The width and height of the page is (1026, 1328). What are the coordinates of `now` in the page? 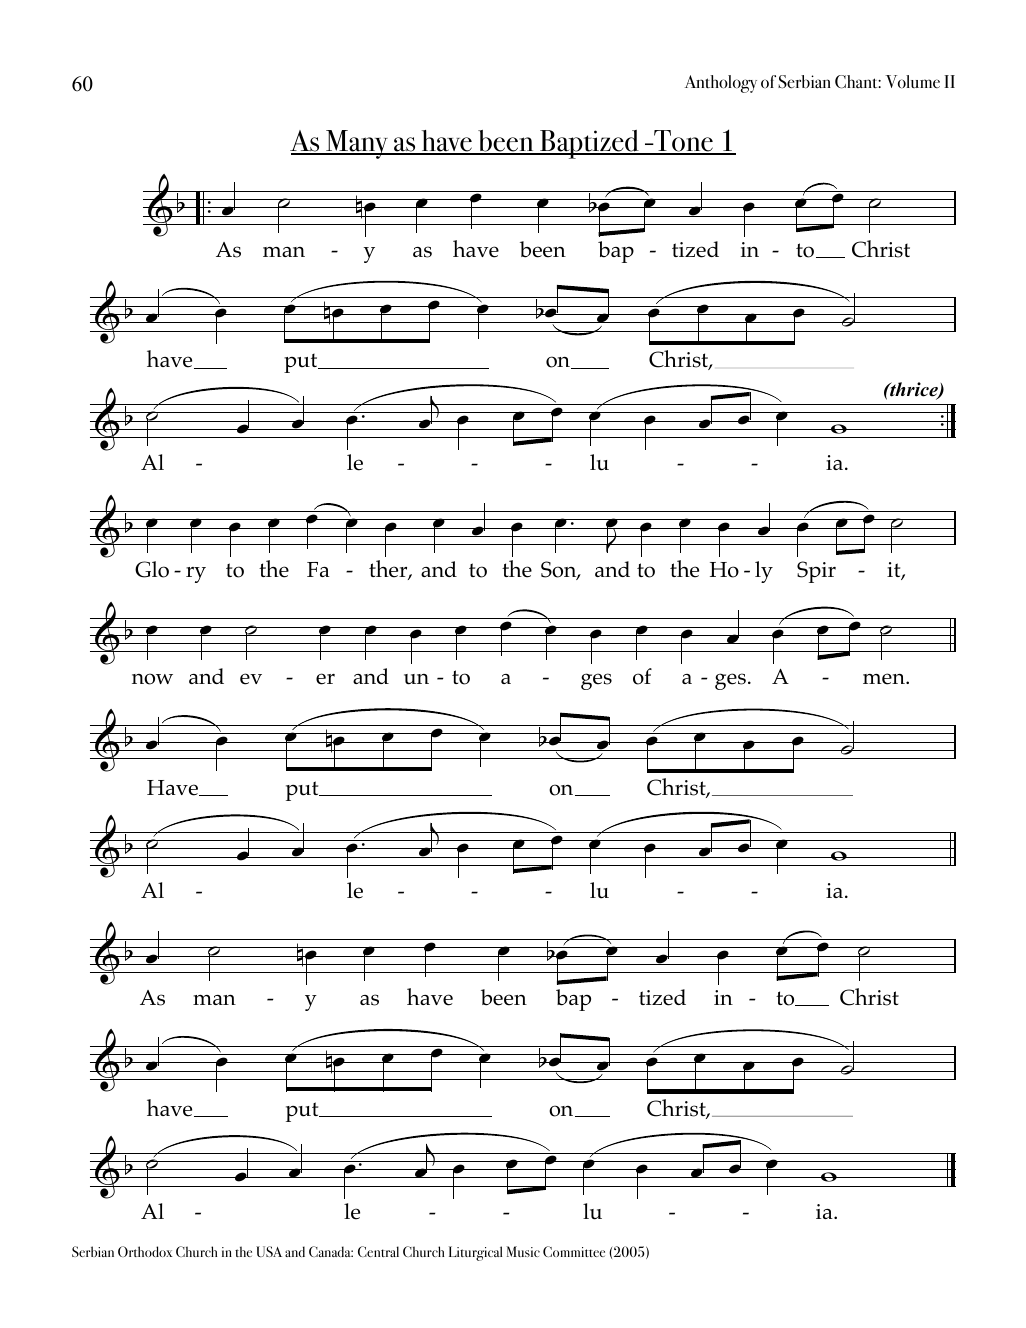 It's located at (152, 679).
